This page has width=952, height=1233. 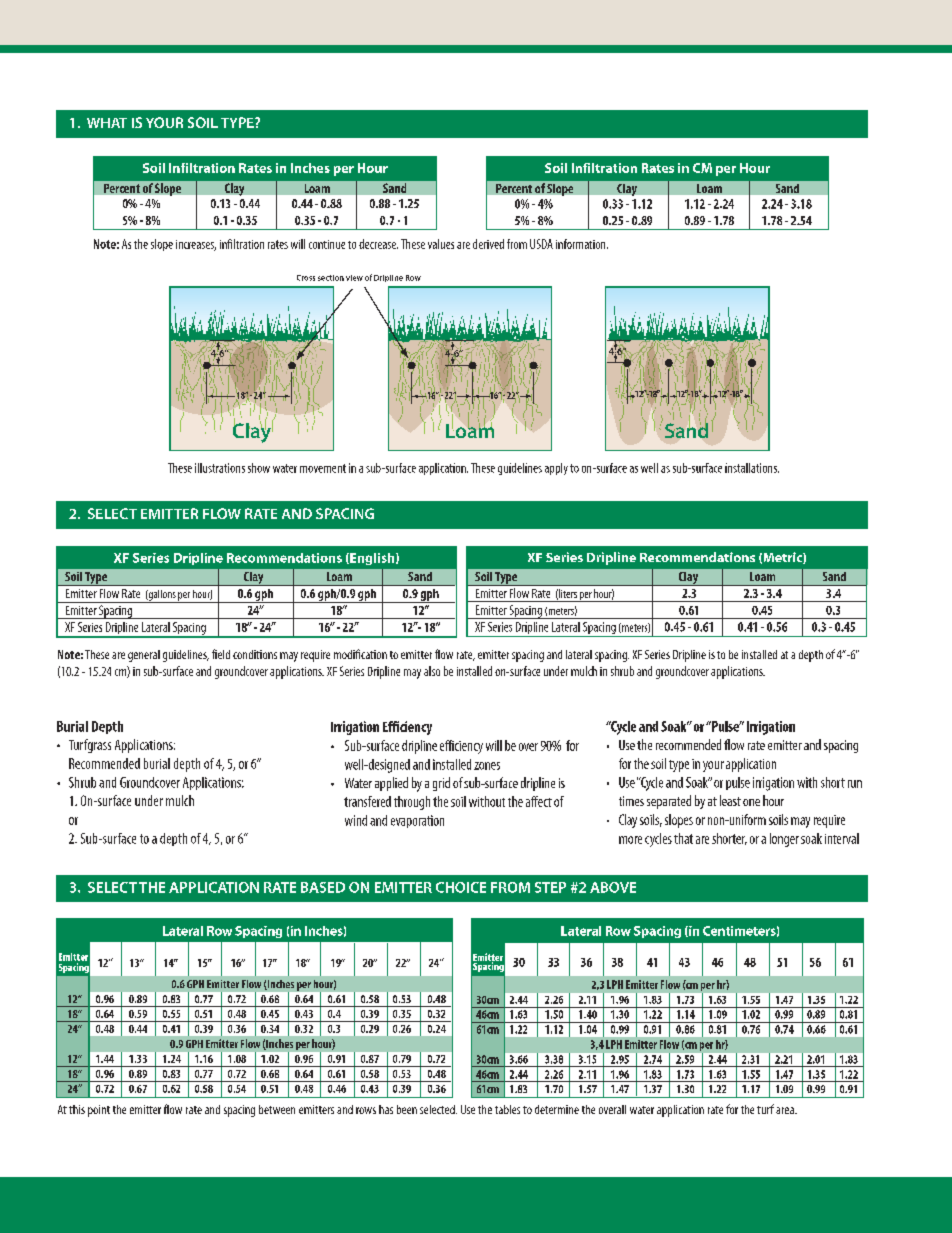 I want to click on general, so click(x=144, y=656).
